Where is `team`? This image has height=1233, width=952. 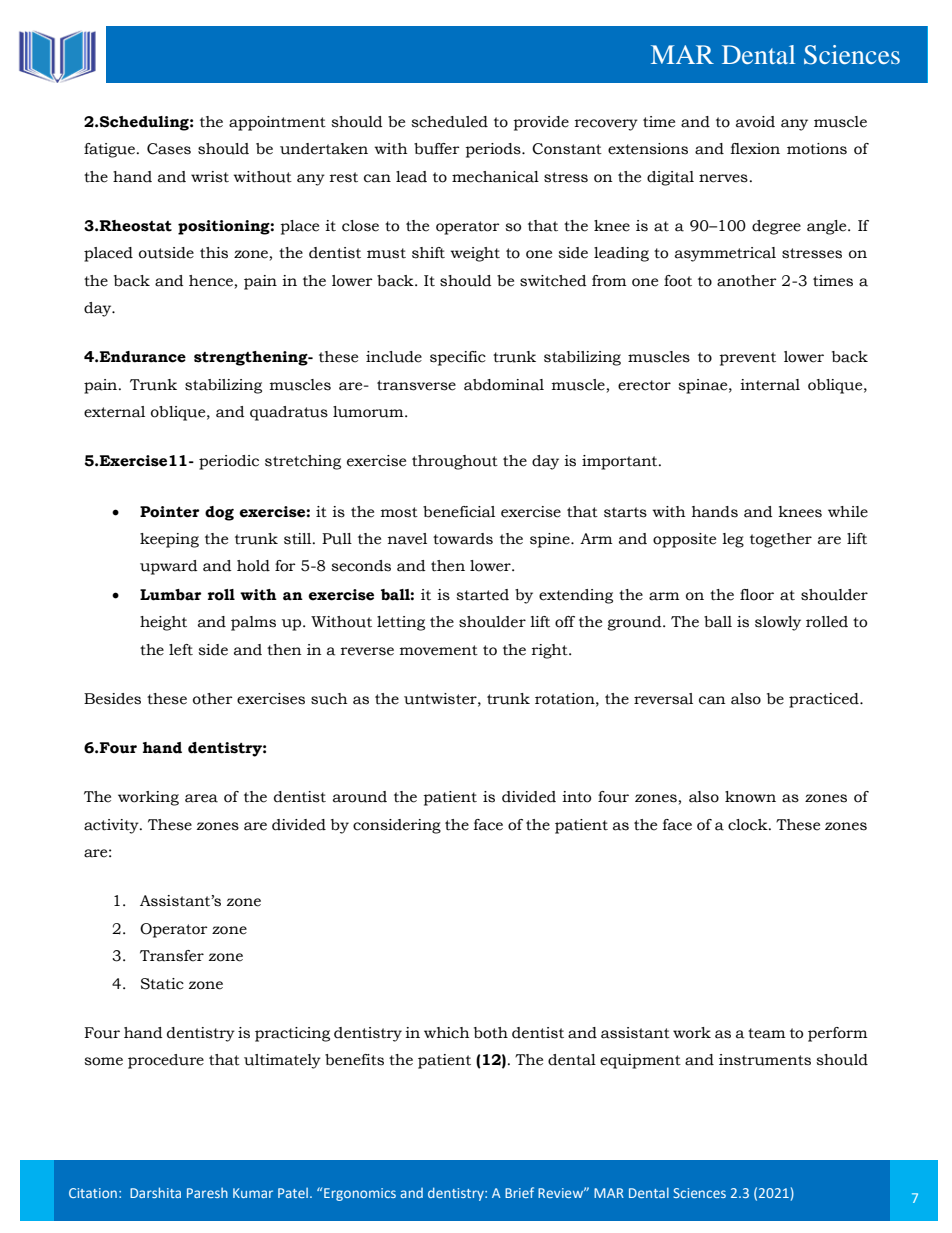
team is located at coordinates (767, 1033).
